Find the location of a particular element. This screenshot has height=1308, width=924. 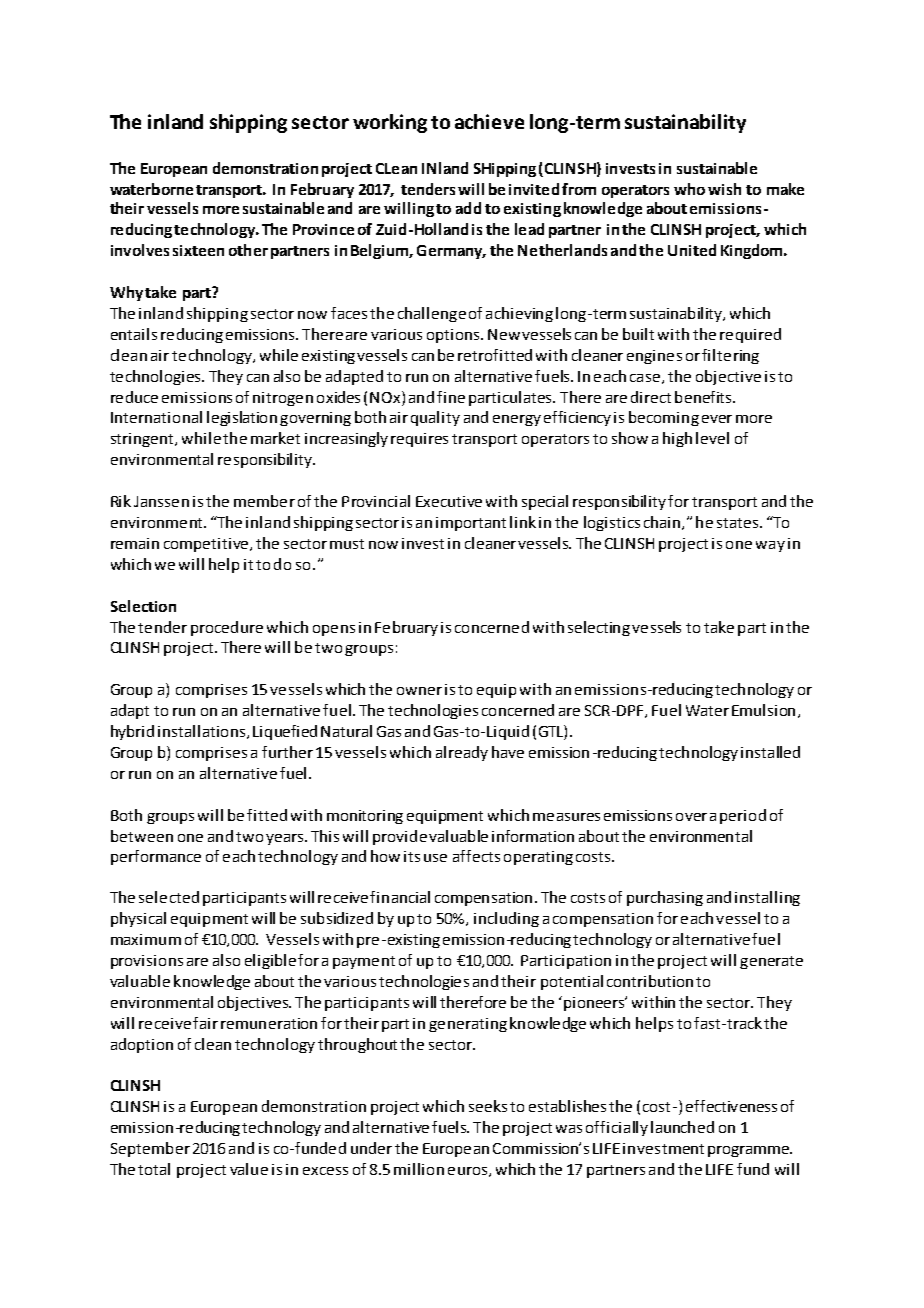

Emulsion is located at coordinates (763, 710).
